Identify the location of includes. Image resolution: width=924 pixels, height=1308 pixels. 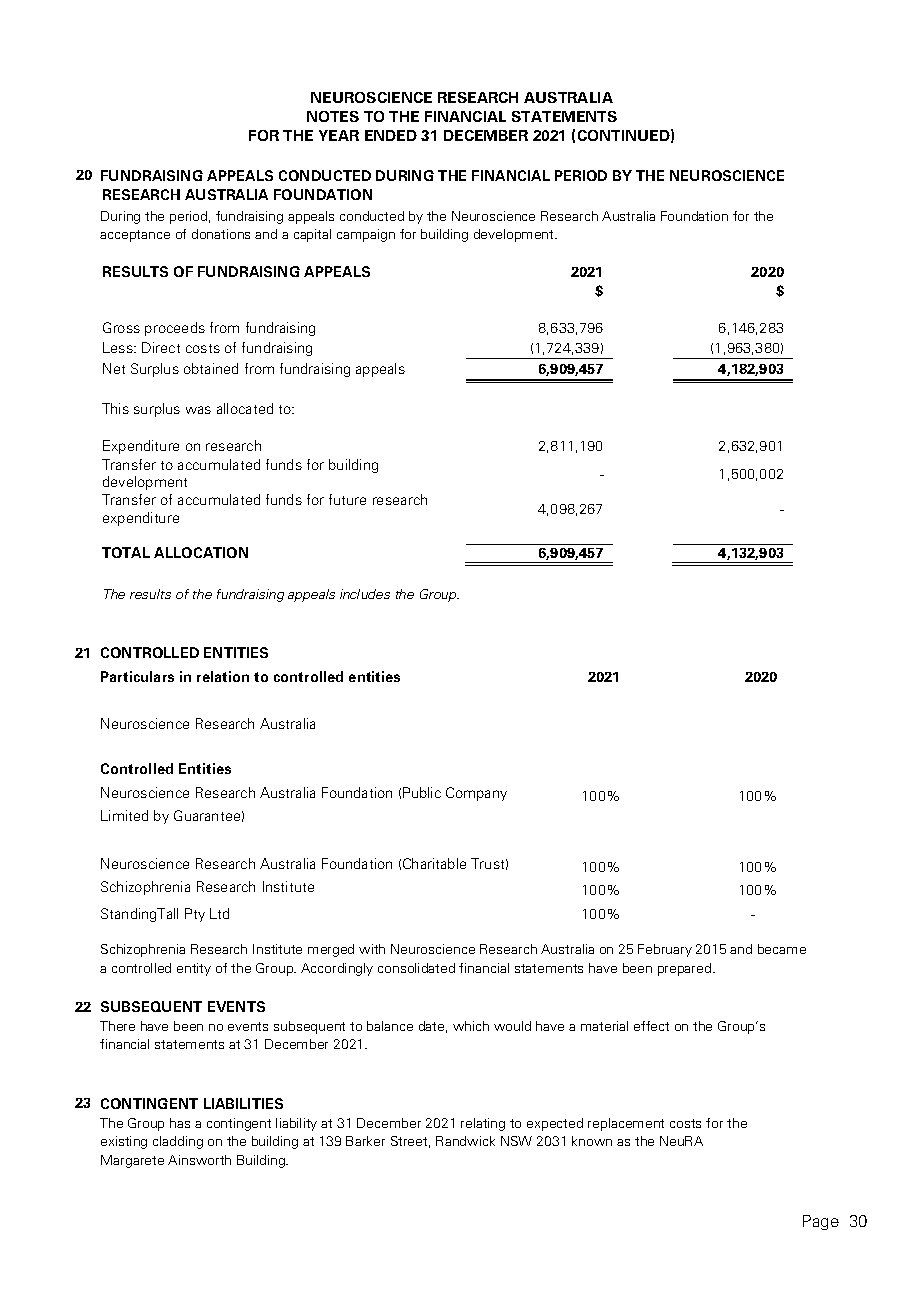
(365, 594).
